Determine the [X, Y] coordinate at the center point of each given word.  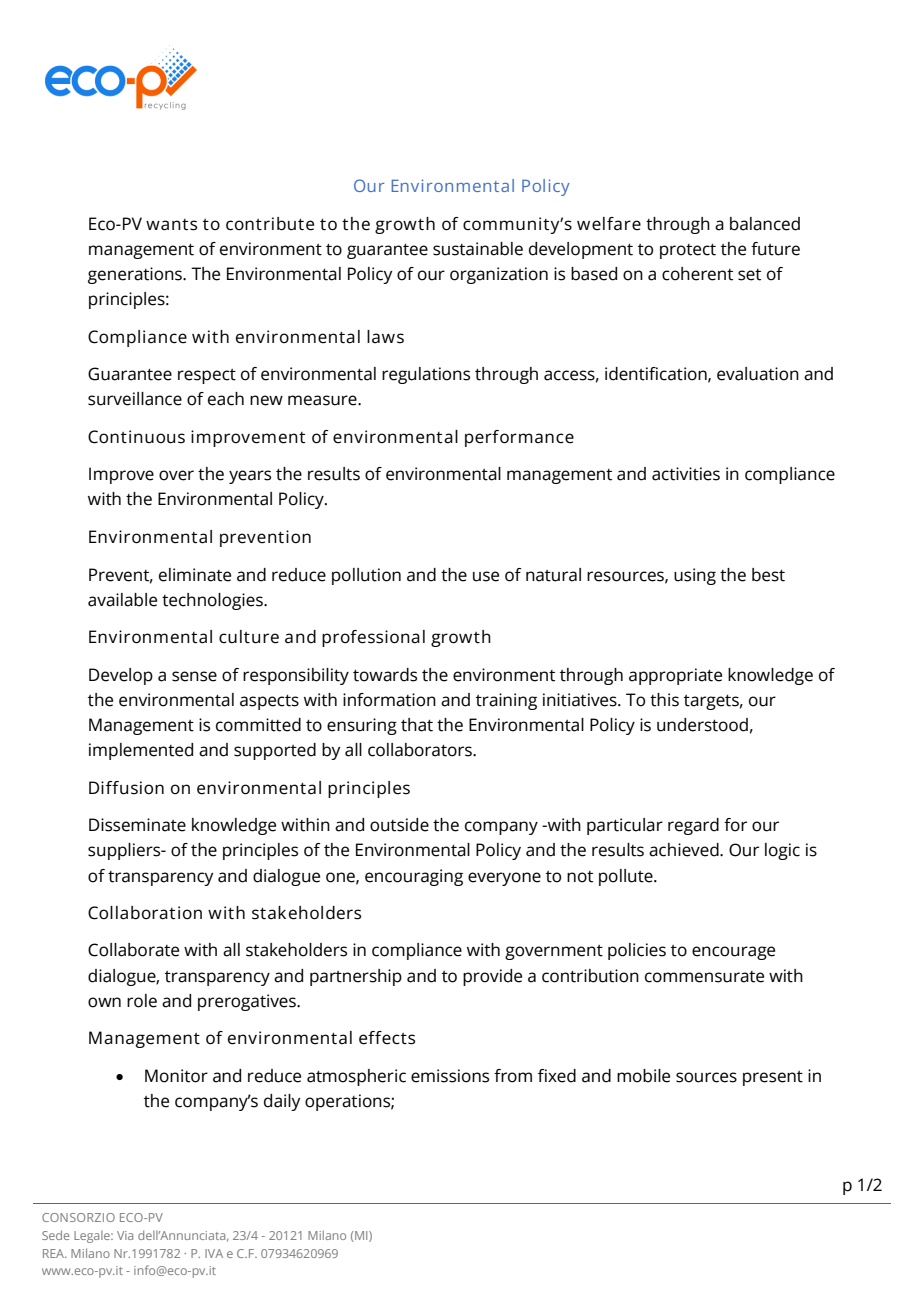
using [695, 576]
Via [125, 1235]
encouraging [414, 877]
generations [136, 275]
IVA [214, 1253]
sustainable [478, 249]
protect [688, 251]
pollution [366, 576]
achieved [685, 850]
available [122, 600]
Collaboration [145, 913]
